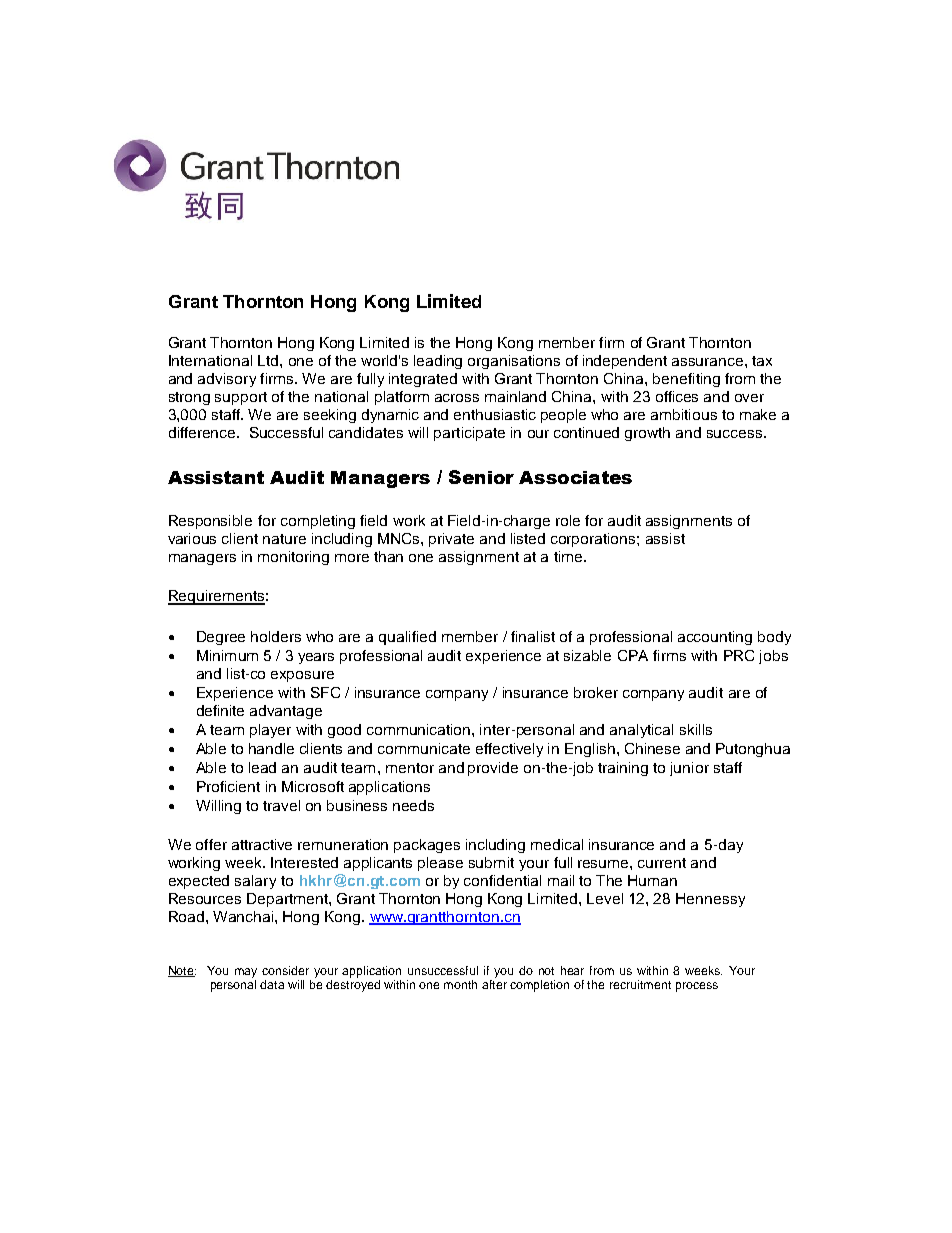 The image size is (952, 1233). What do you see at coordinates (457, 398) in the screenshot?
I see `across` at bounding box center [457, 398].
